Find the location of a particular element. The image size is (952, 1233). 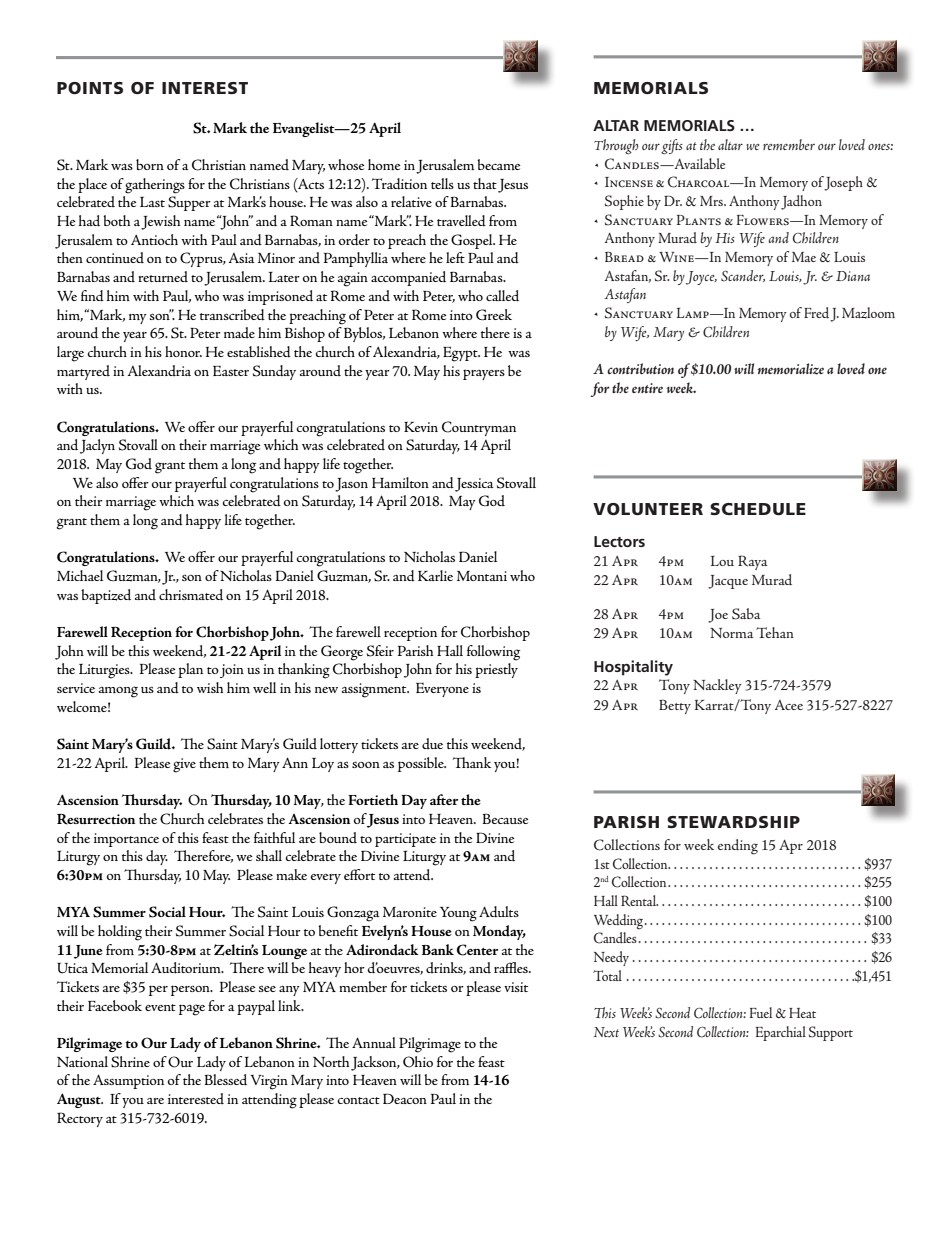

became is located at coordinates (499, 164).
